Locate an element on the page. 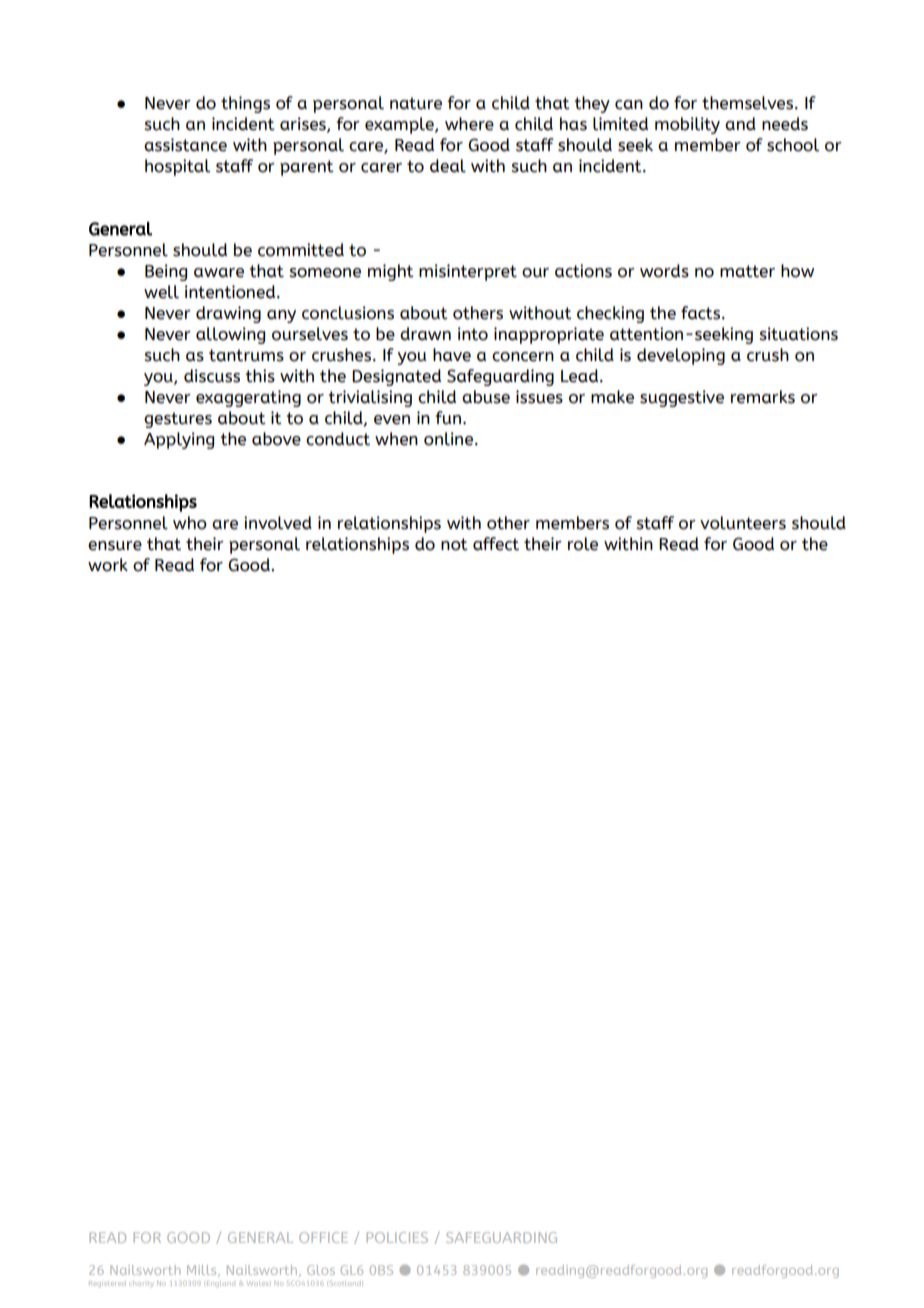 This page has width=924, height=1308. gestures is located at coordinates (178, 420).
